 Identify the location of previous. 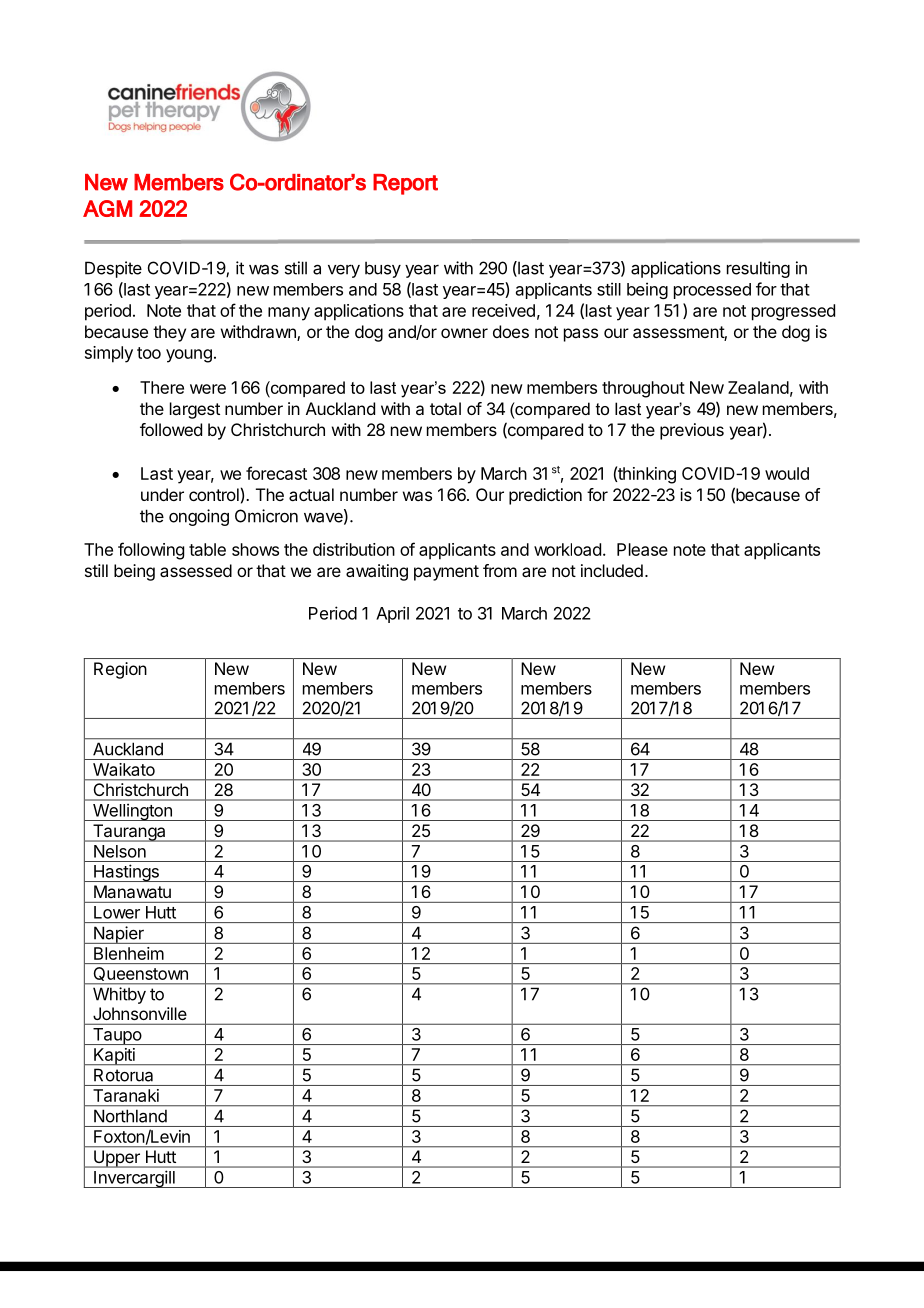
(692, 431).
